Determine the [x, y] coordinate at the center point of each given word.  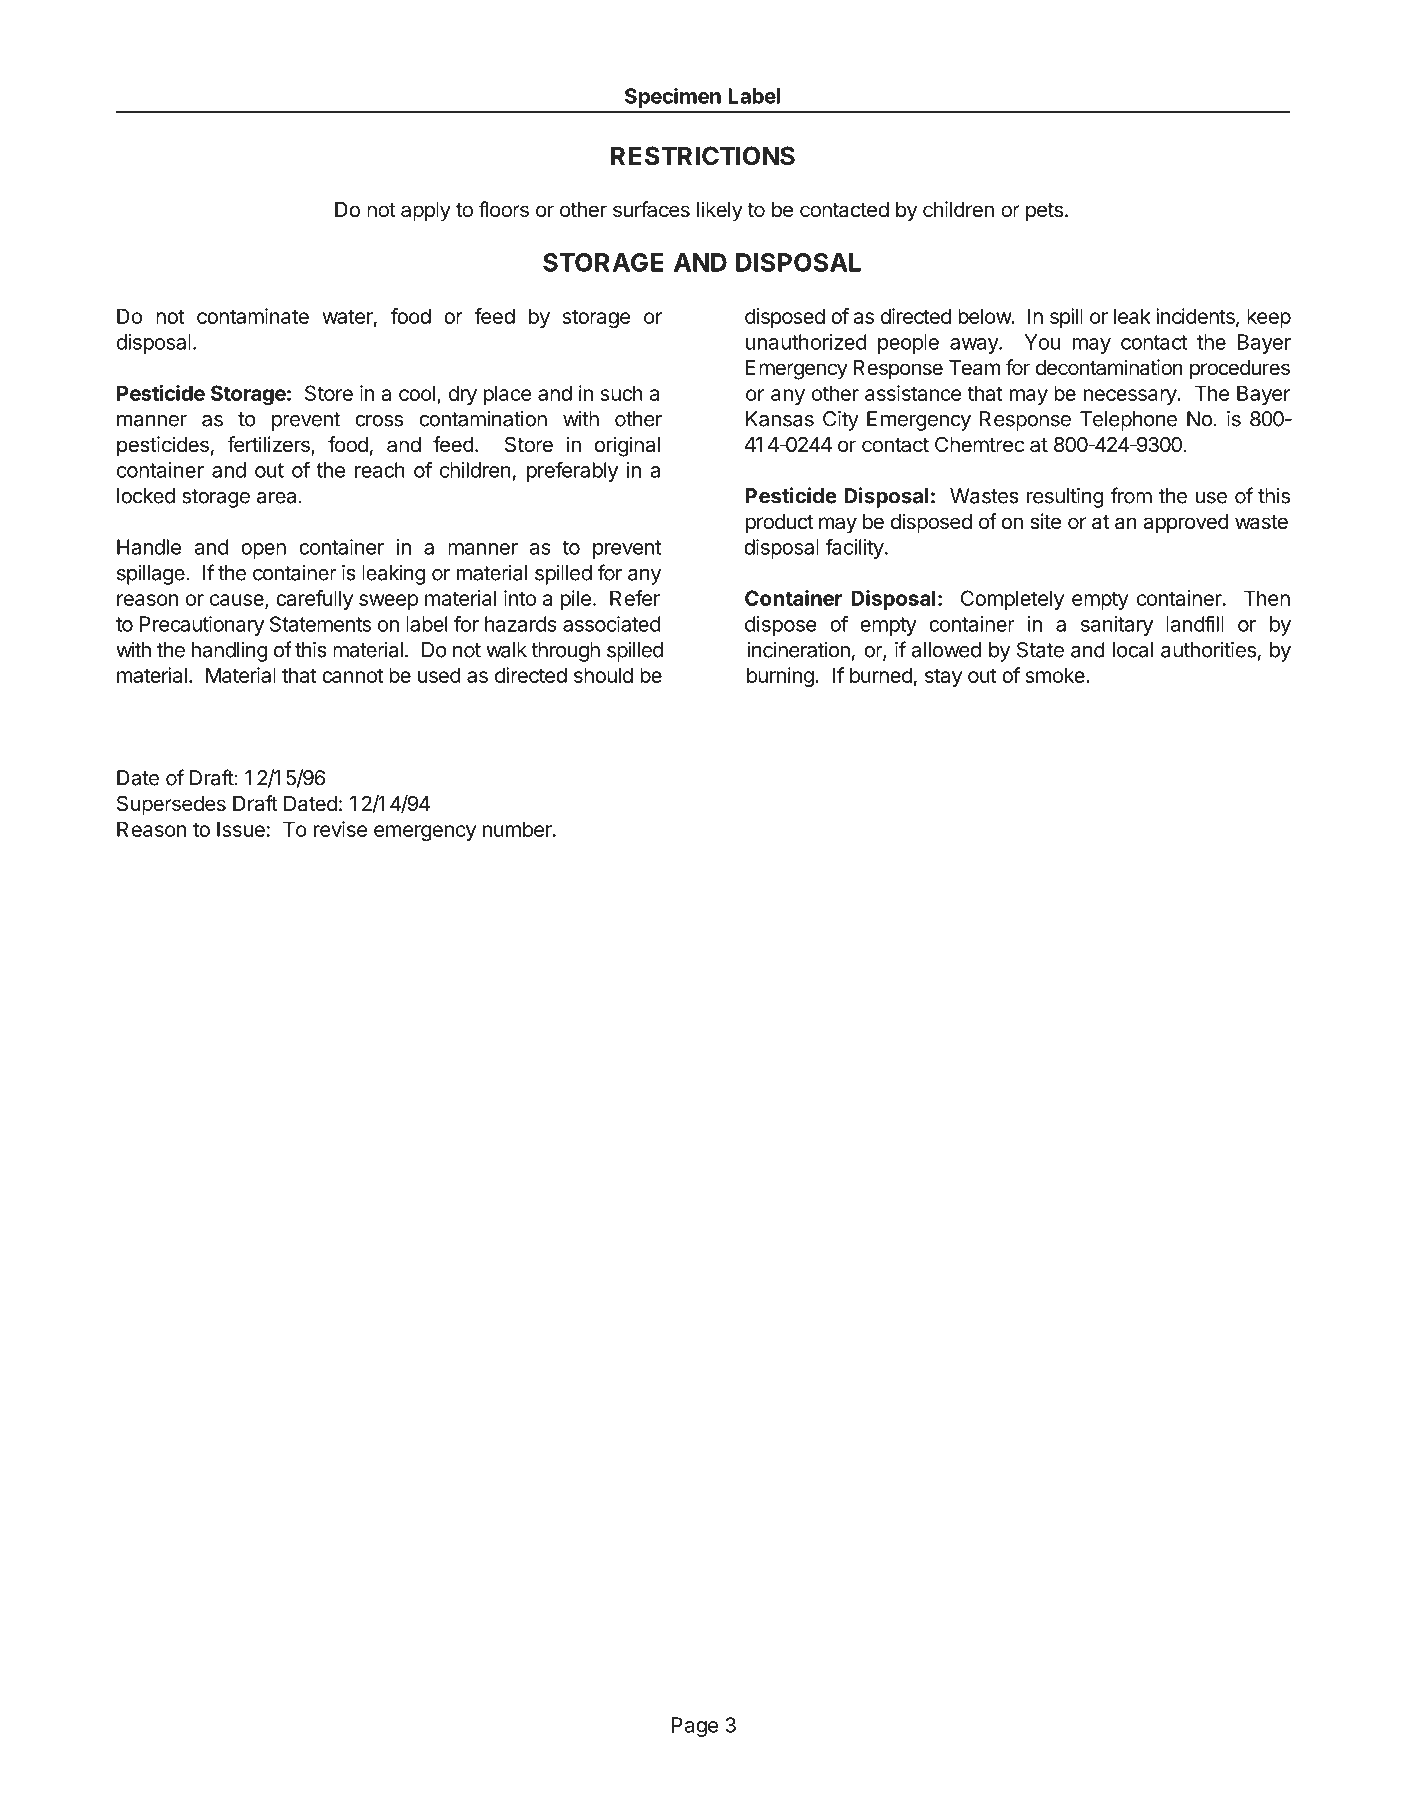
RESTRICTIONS [703, 156]
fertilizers [269, 445]
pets [1044, 212]
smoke [1056, 675]
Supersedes [171, 805]
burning [780, 677]
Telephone [1128, 421]
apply [426, 212]
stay [943, 677]
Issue [241, 829]
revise [340, 829]
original [627, 446]
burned [881, 675]
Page [695, 1727]
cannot [352, 676]
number [518, 829]
